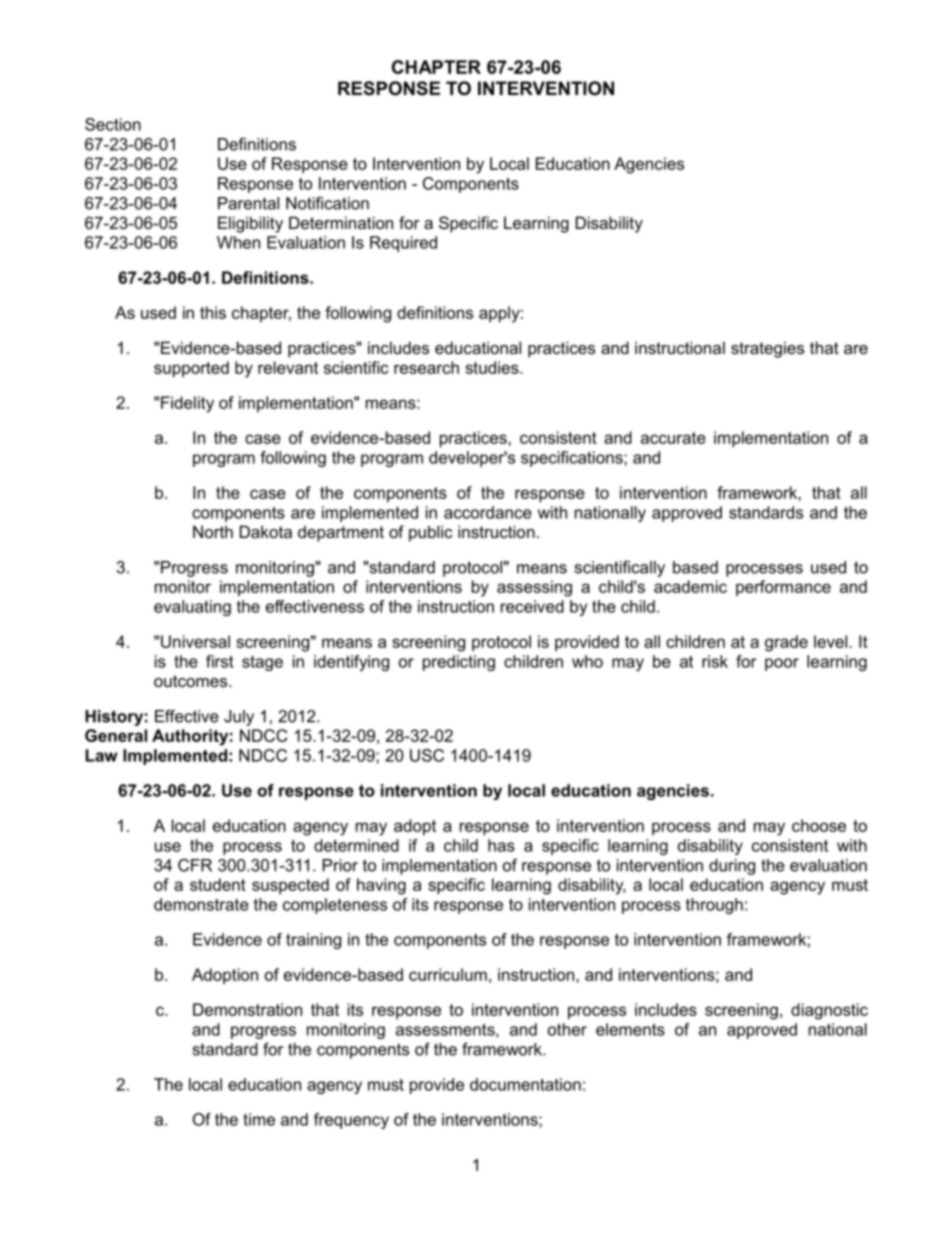 Image resolution: width=952 pixels, height=1233 pixels. What do you see at coordinates (732, 867) in the screenshot?
I see `during` at bounding box center [732, 867].
